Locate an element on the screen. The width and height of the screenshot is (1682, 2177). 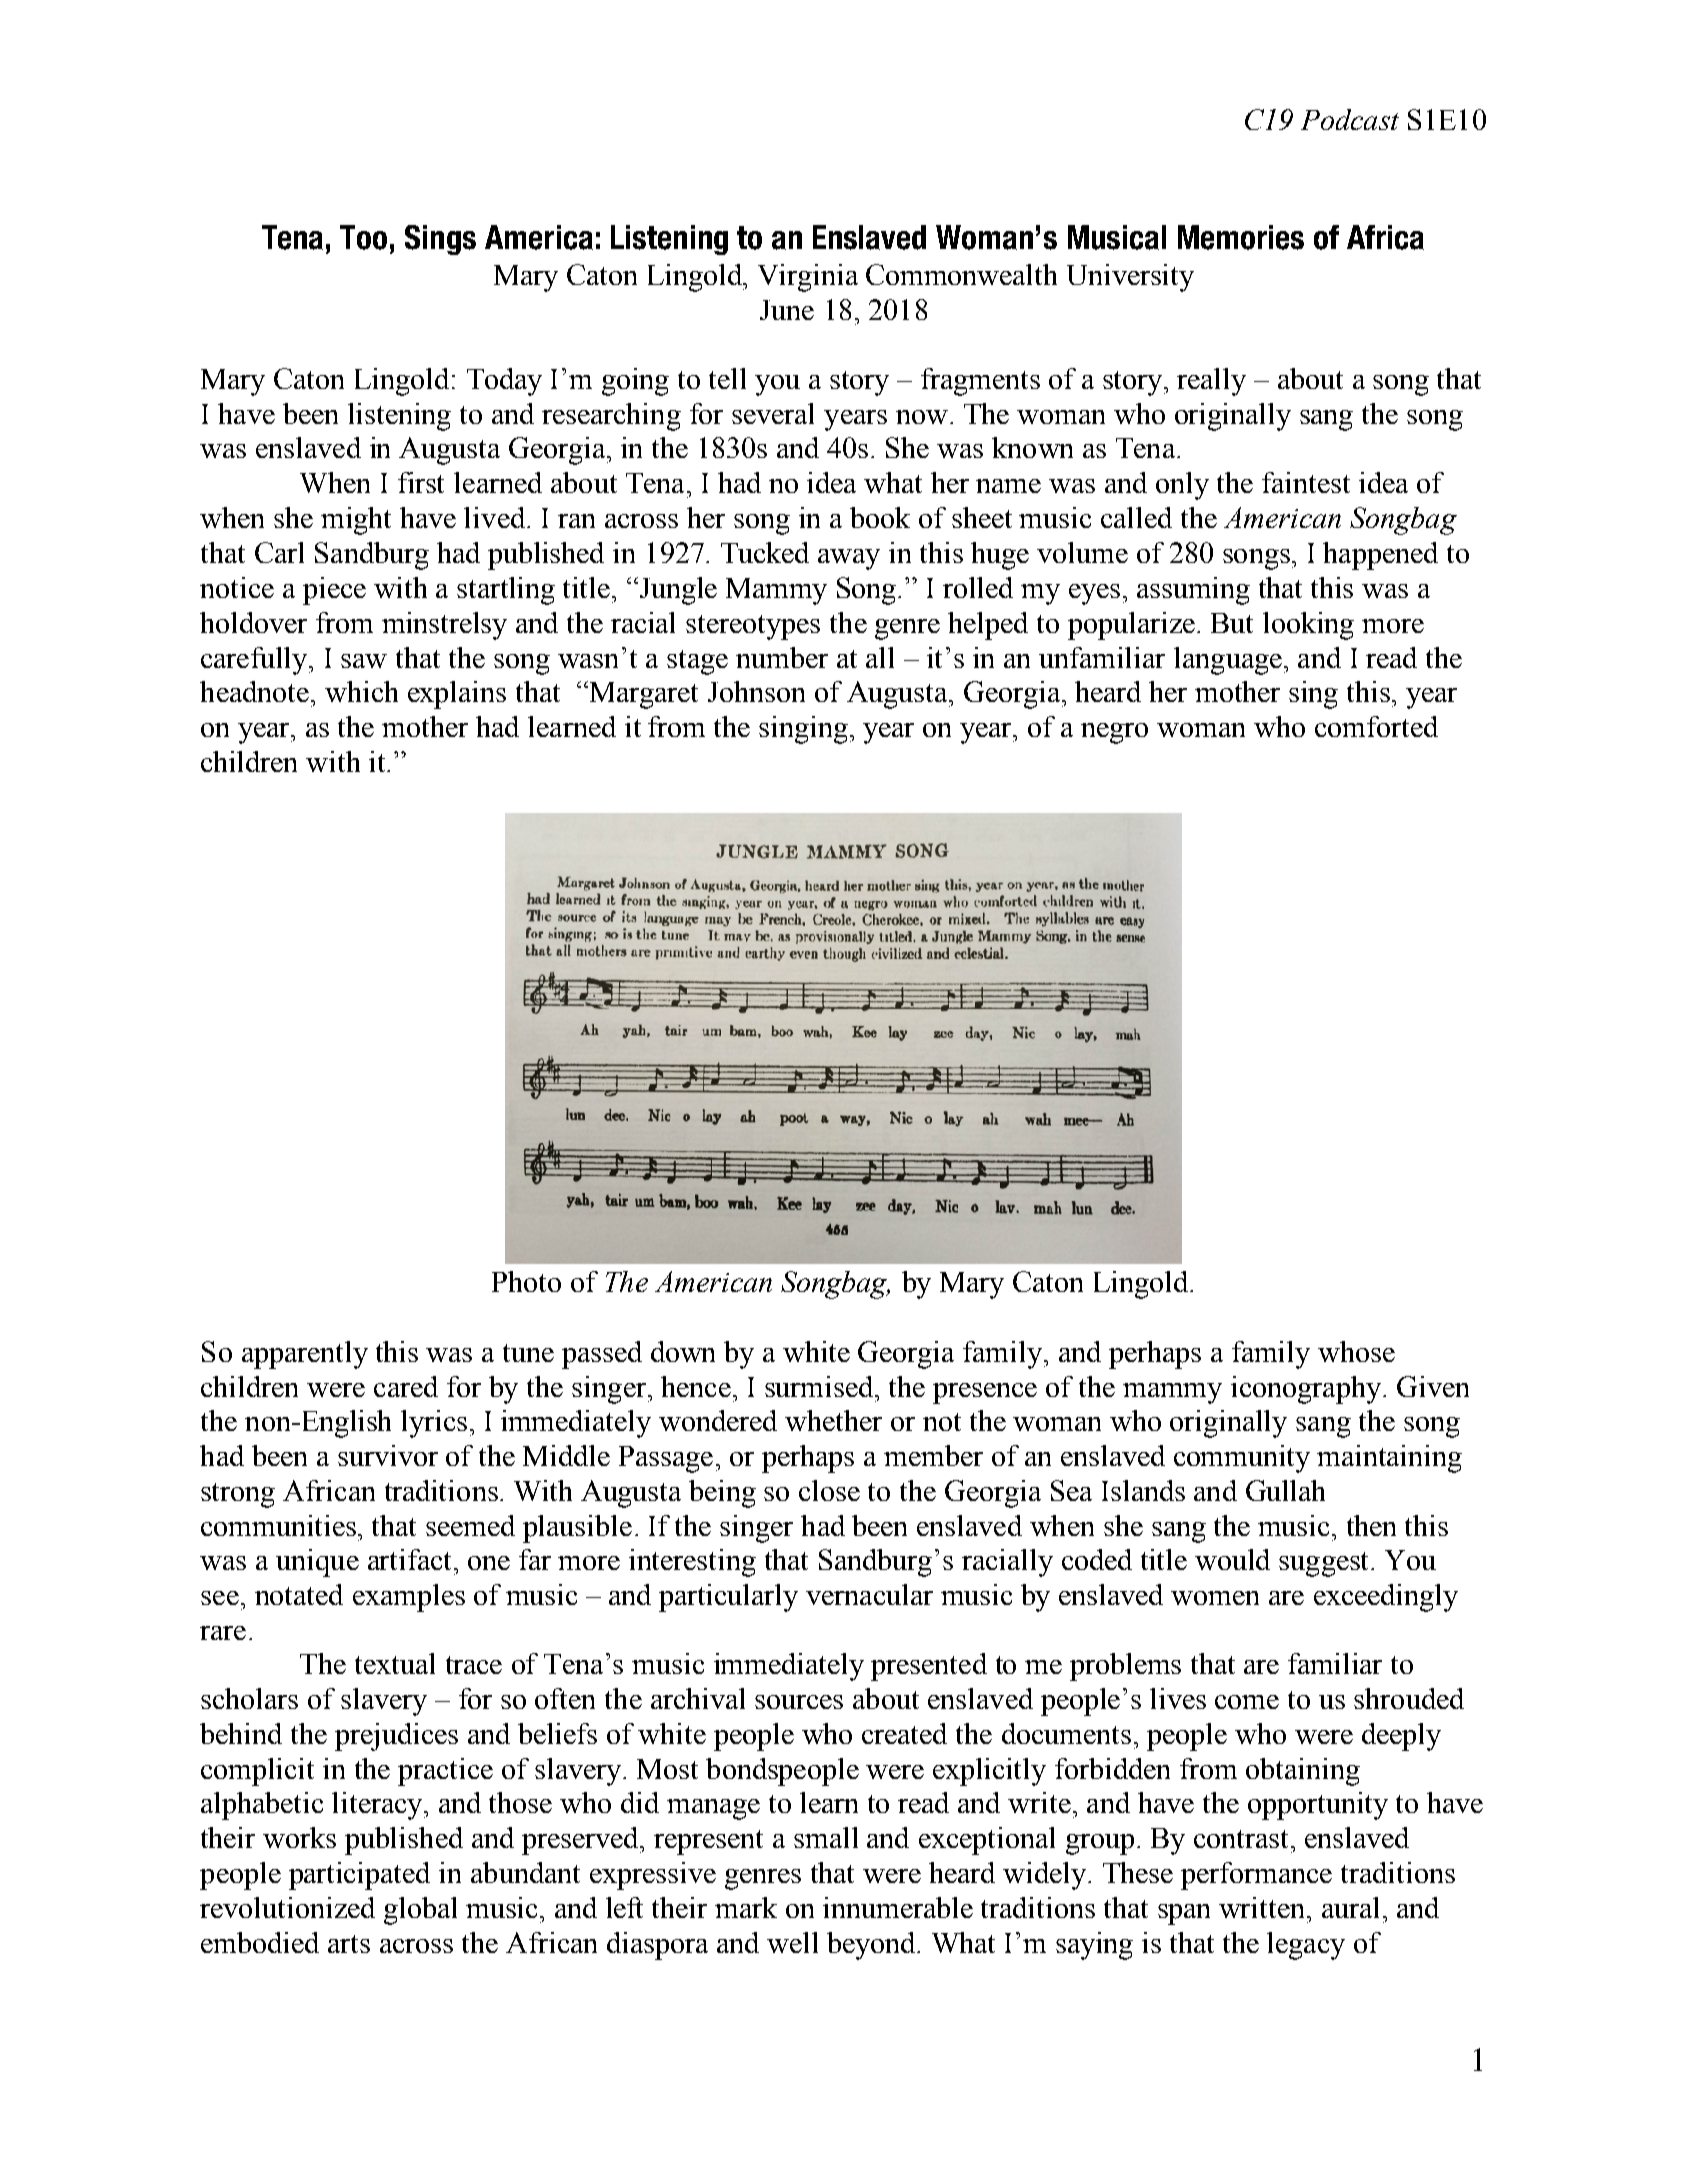
comforted is located at coordinates (1376, 726).
